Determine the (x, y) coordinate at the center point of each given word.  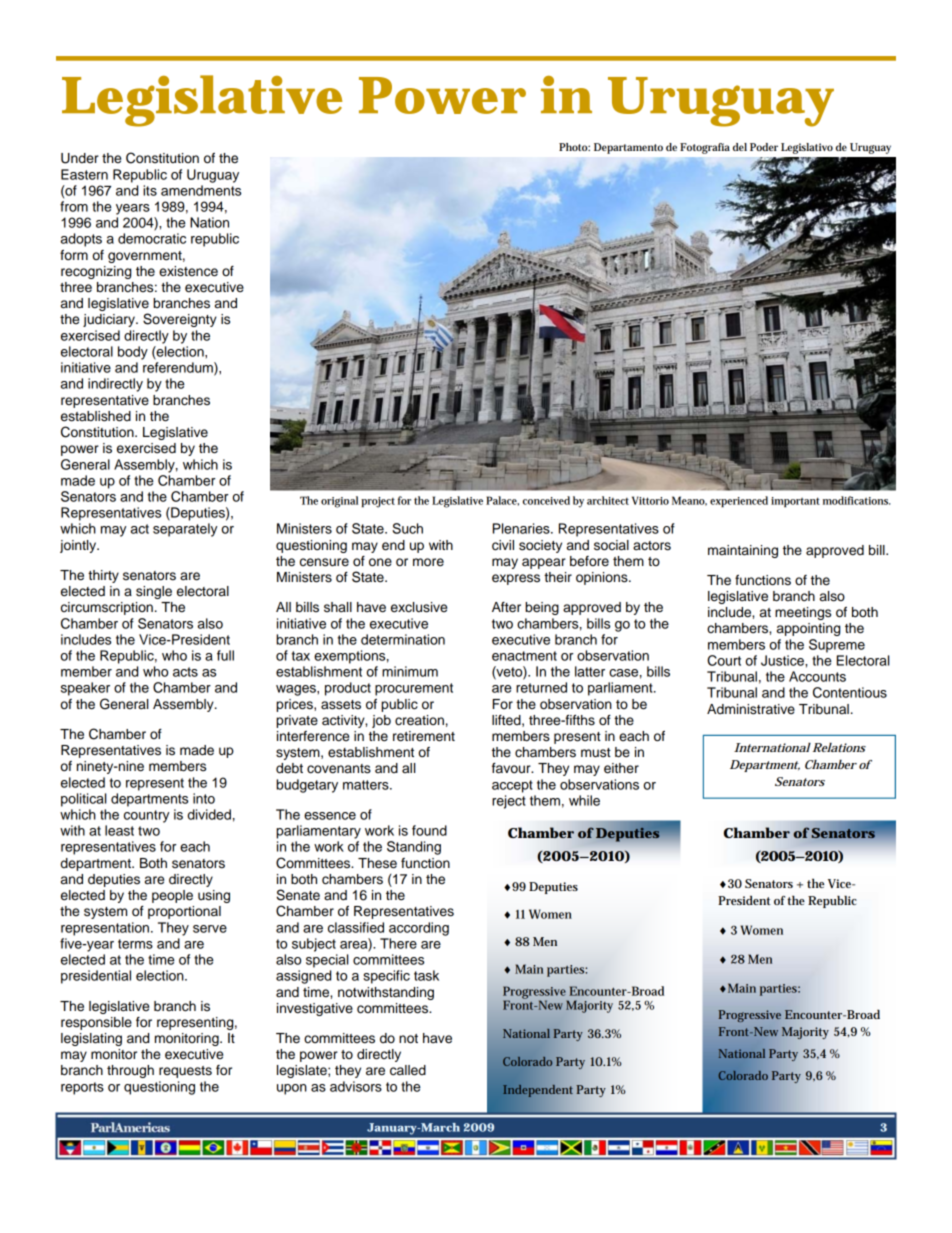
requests (185, 1072)
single (154, 592)
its (150, 190)
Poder (764, 147)
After (506, 607)
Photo (574, 147)
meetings (803, 613)
